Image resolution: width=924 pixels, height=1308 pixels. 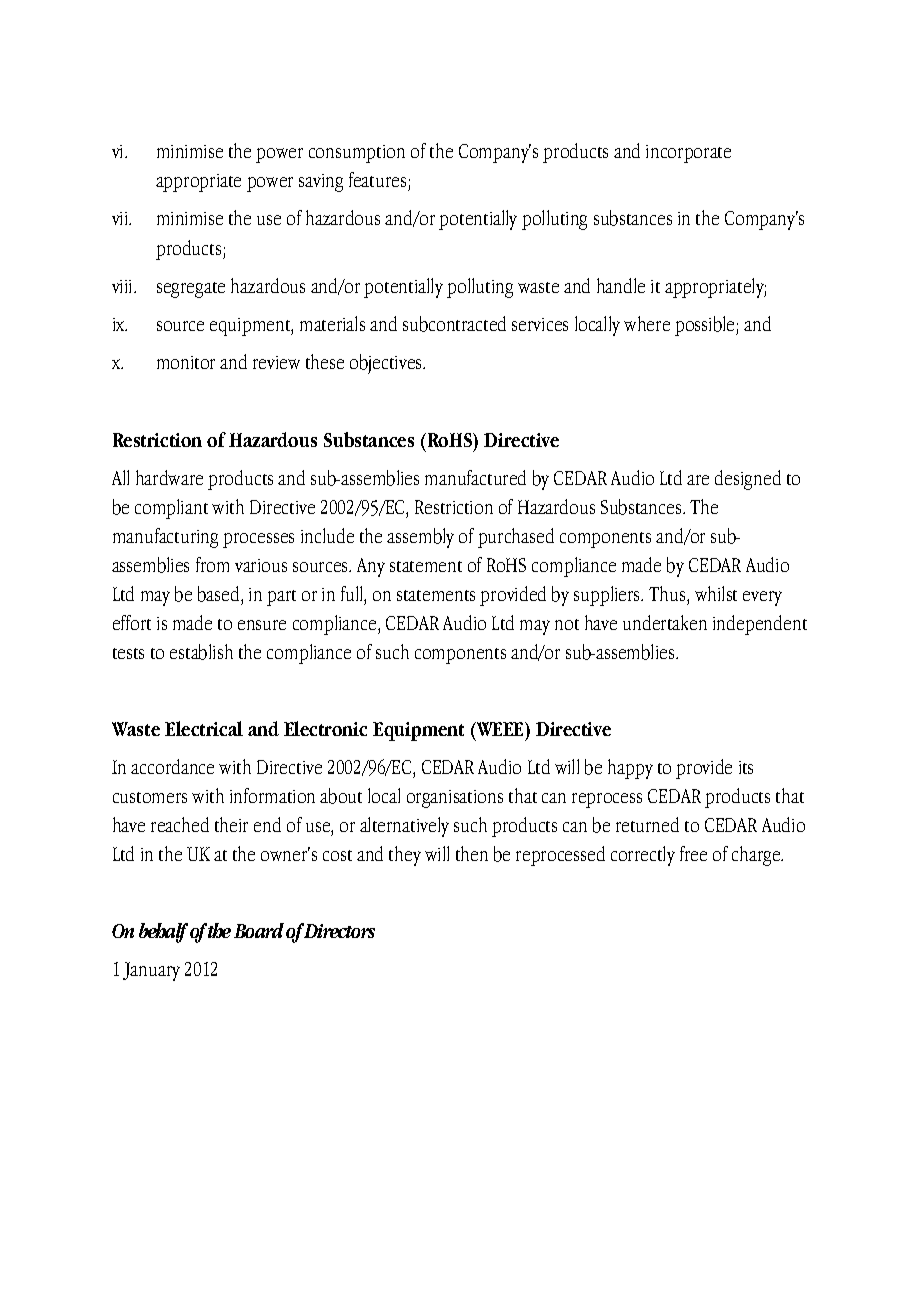 I want to click on features, so click(x=377, y=179).
